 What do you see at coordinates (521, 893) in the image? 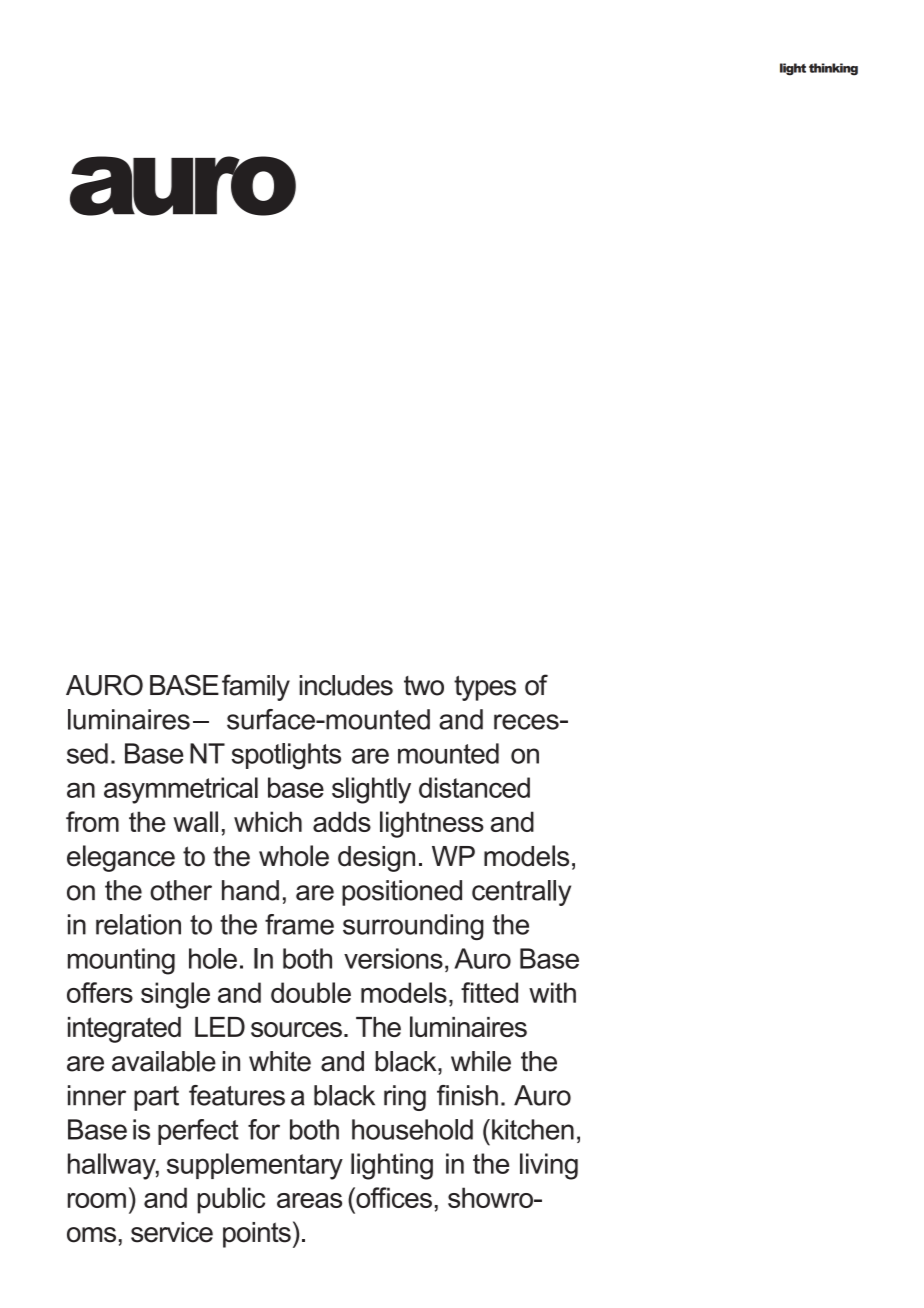
I see `centrally` at bounding box center [521, 893].
